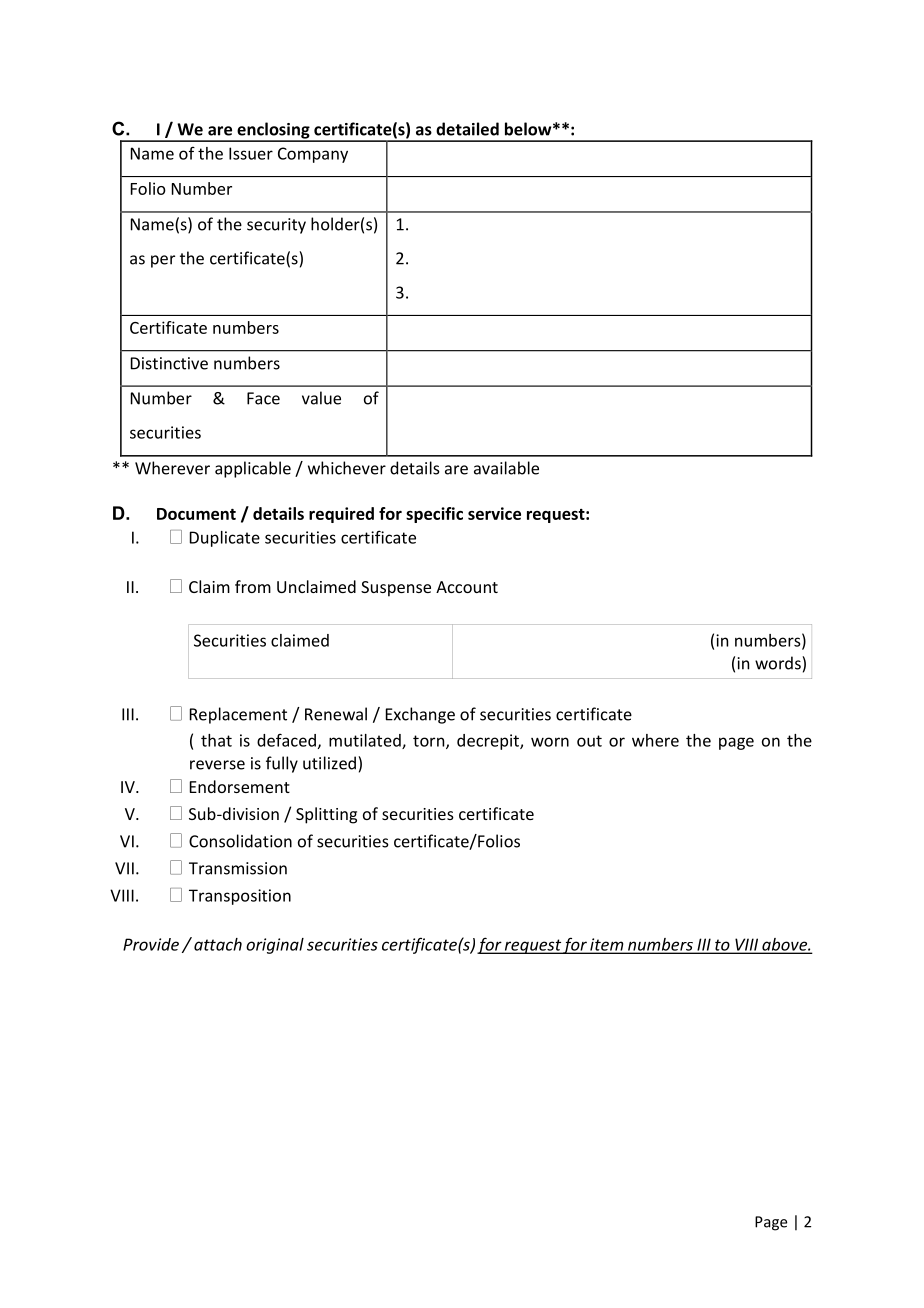  What do you see at coordinates (589, 741) in the document?
I see `out` at bounding box center [589, 741].
